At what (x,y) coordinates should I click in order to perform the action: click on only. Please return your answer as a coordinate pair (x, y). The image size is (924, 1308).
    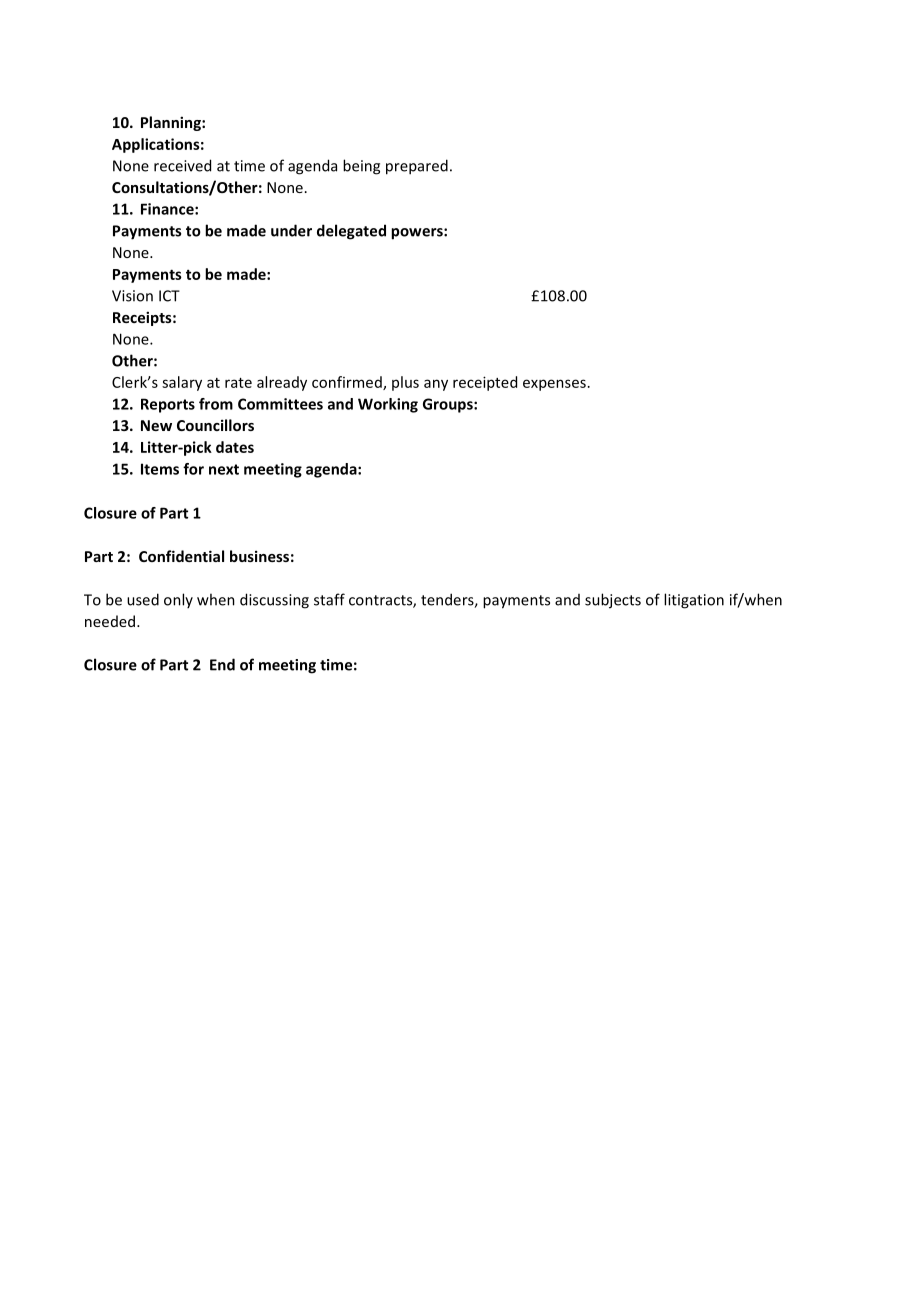
    Looking at the image, I should click on (178, 600).
